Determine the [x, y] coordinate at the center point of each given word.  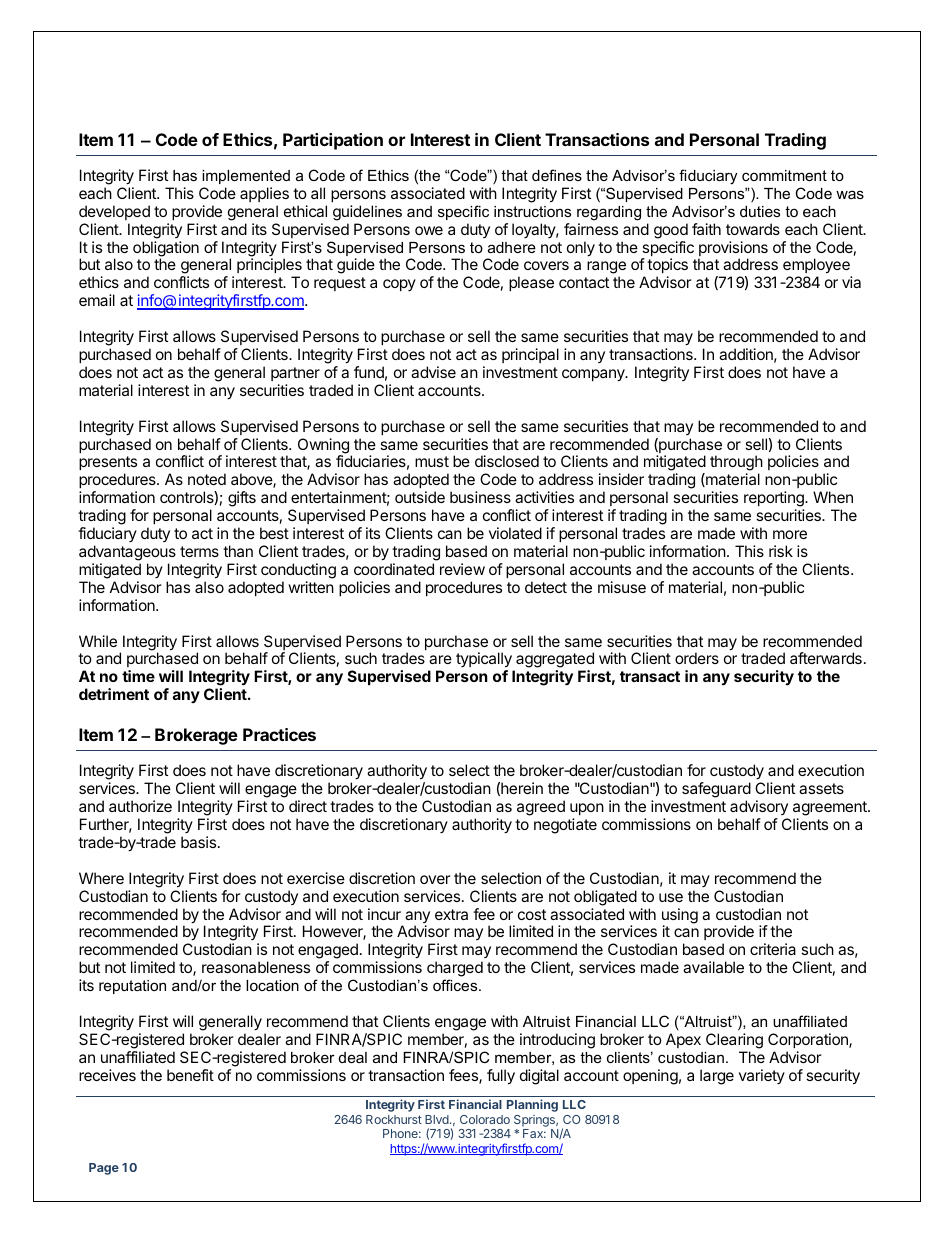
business [480, 497]
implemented [246, 177]
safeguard [716, 790]
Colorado [485, 1119]
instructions [532, 211]
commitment [784, 175]
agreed [541, 808]
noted [207, 479]
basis [200, 842]
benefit [190, 1075]
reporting [775, 500]
